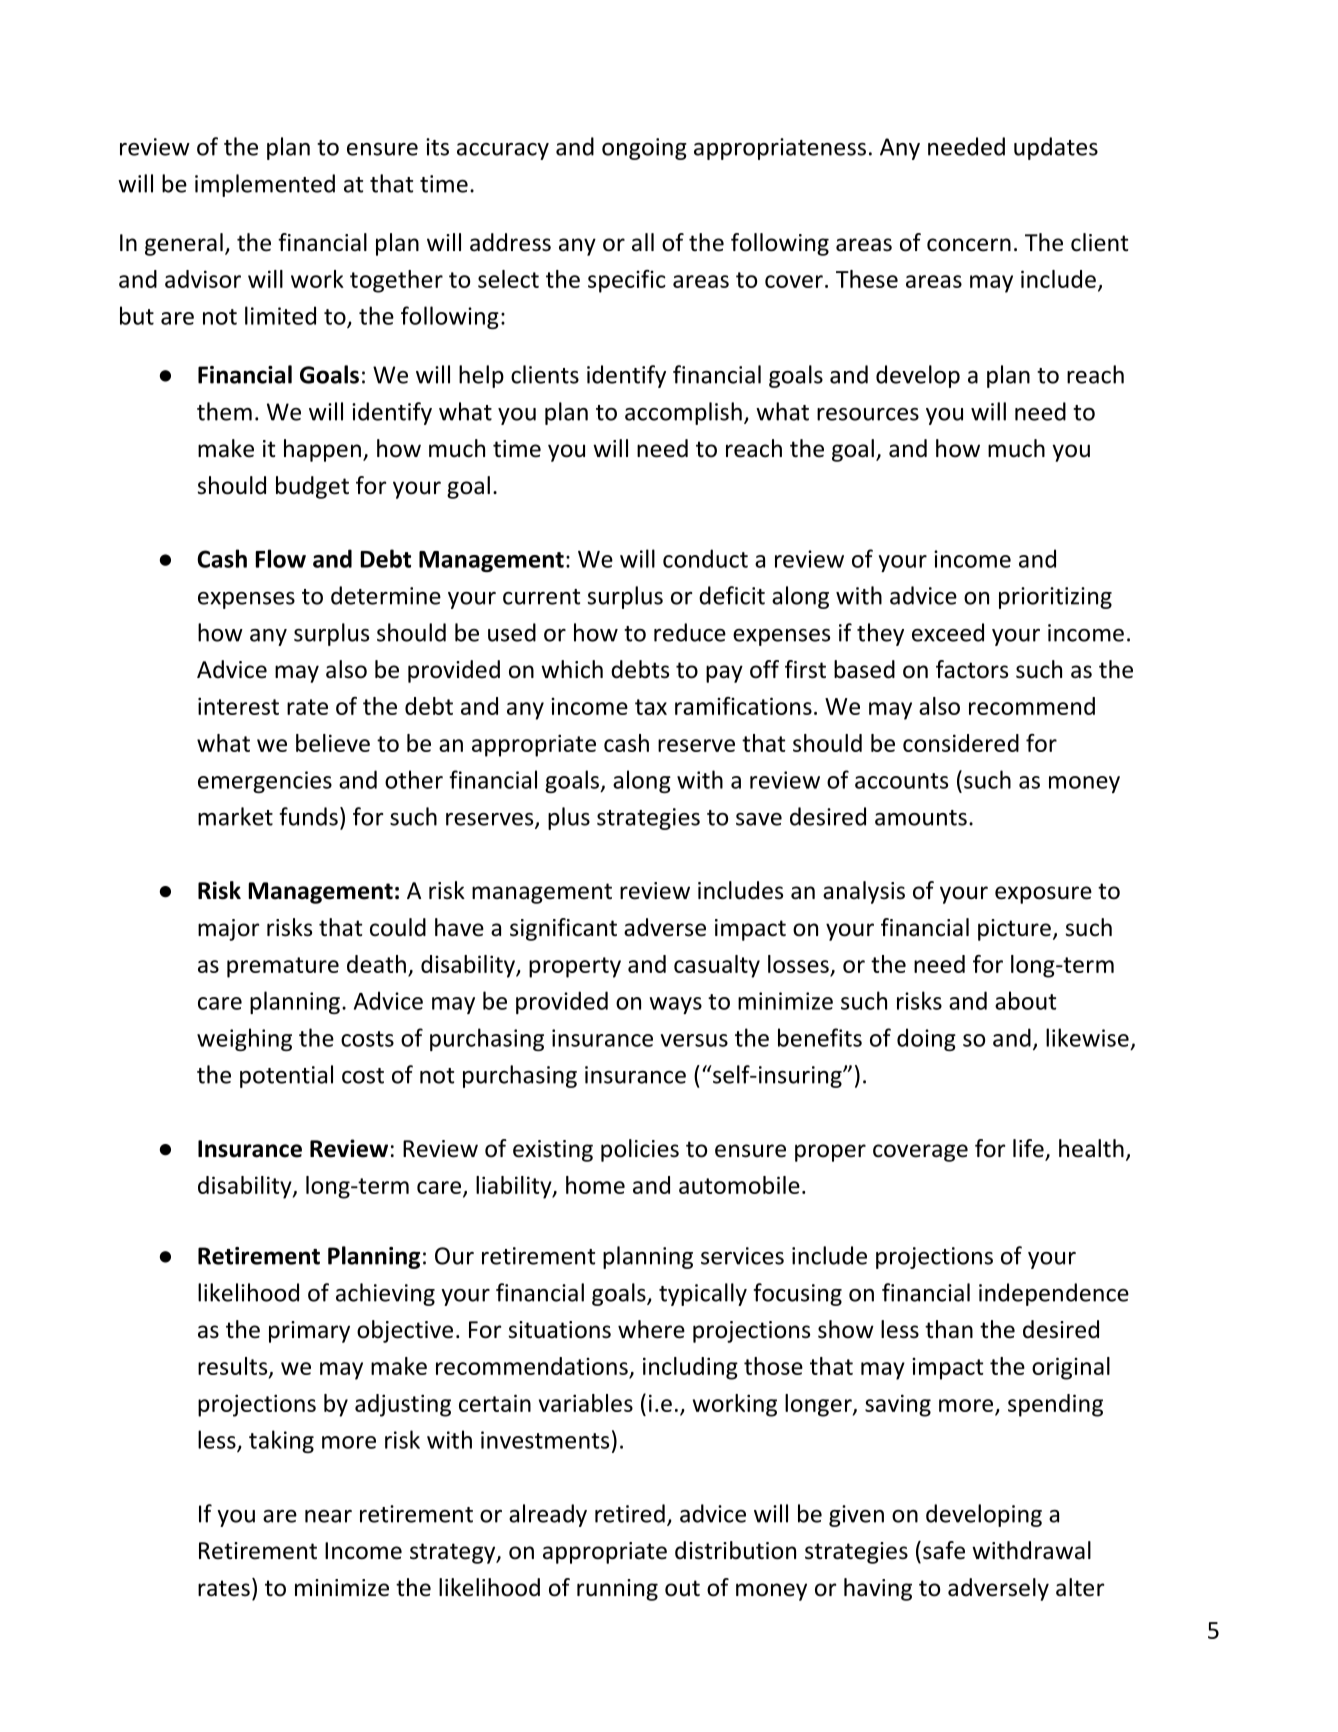 The height and width of the screenshot is (1732, 1338). I want to click on considered, so click(961, 743).
